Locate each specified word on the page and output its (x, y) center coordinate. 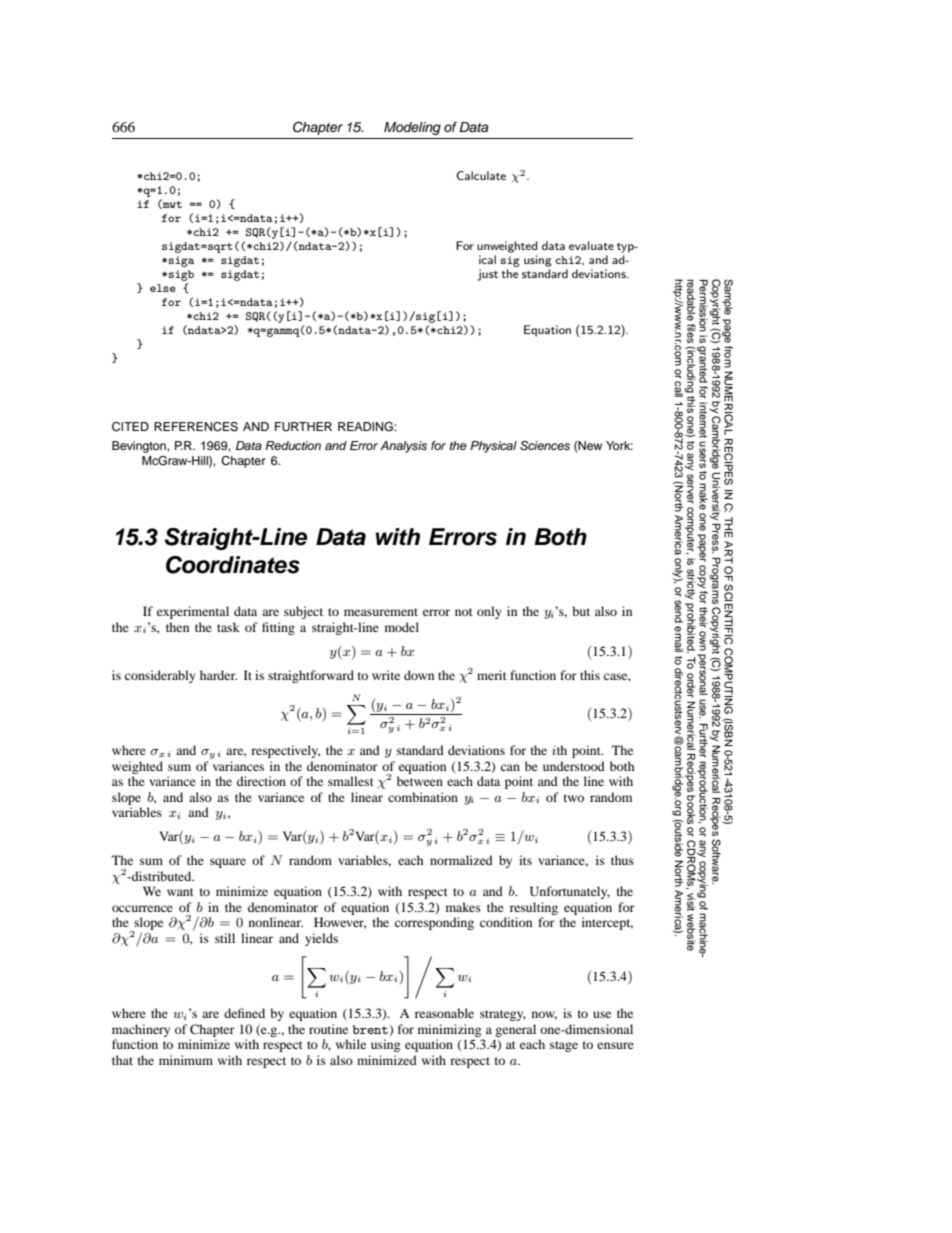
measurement (381, 612)
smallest (351, 781)
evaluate (591, 245)
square (228, 863)
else (162, 288)
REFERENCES (196, 427)
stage (564, 1046)
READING (366, 427)
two (574, 798)
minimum (186, 1060)
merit (492, 675)
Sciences (545, 446)
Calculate (481, 176)
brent (370, 1029)
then (177, 627)
